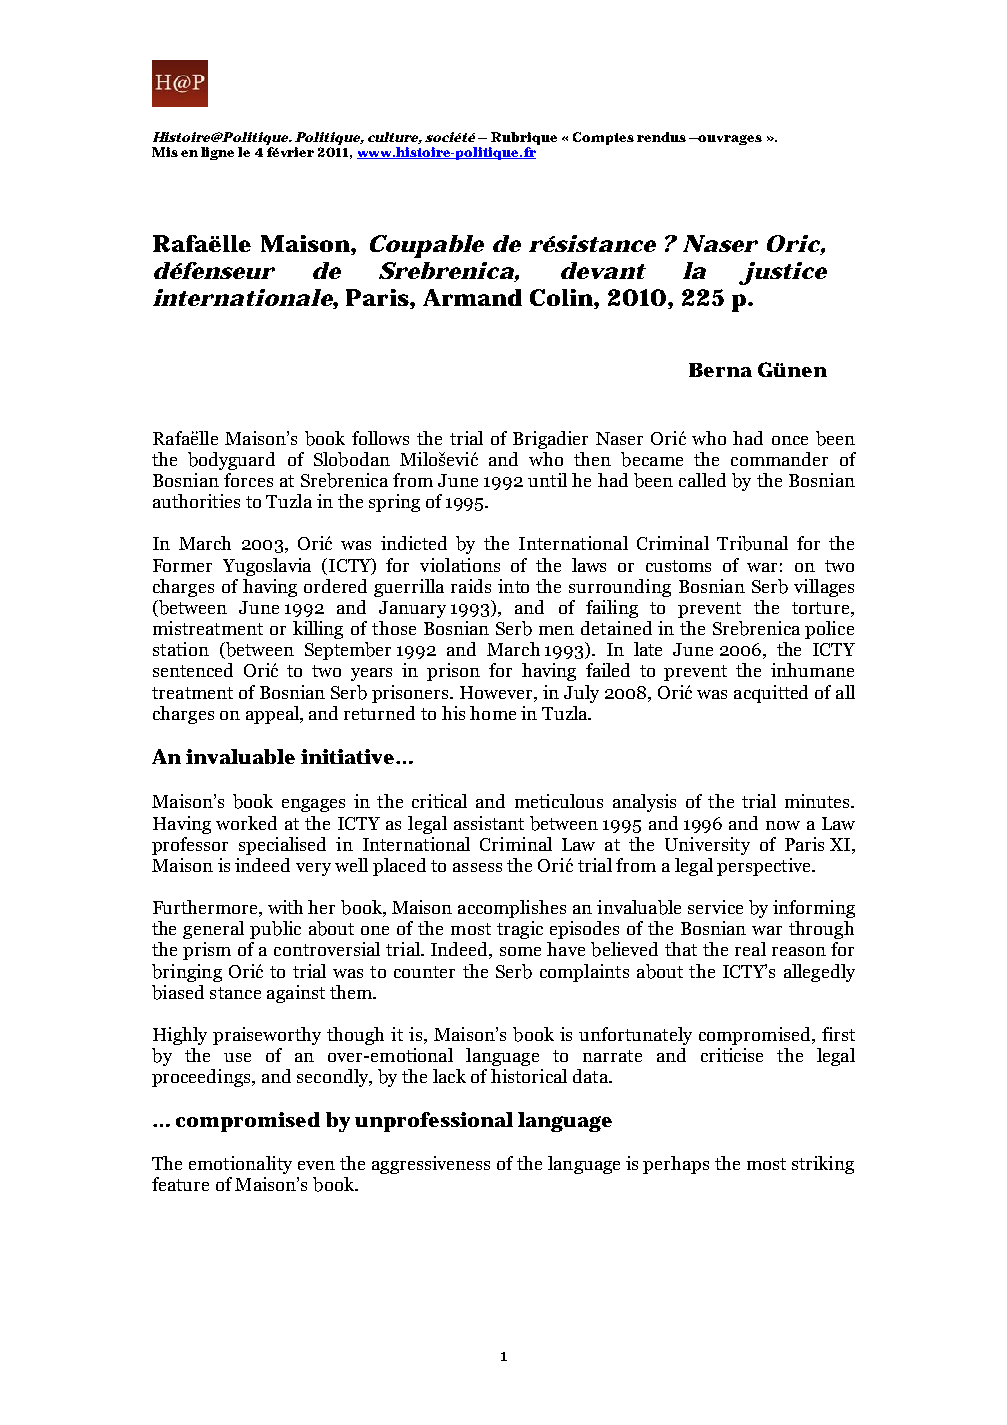 The image size is (1007, 1425). Describe the element at coordinates (783, 273) in the page. I see `justice` at that location.
